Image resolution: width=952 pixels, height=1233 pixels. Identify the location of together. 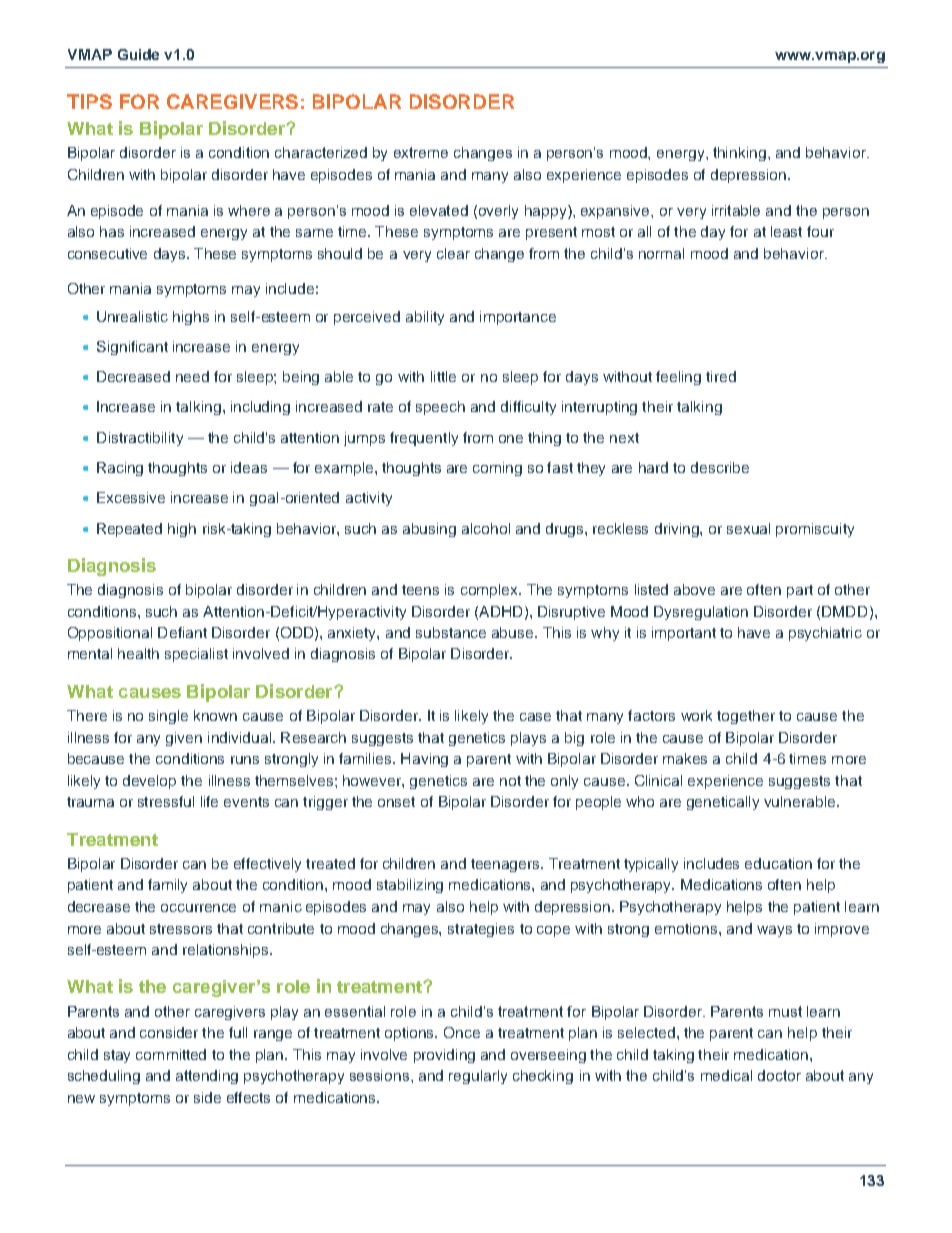
(746, 717).
